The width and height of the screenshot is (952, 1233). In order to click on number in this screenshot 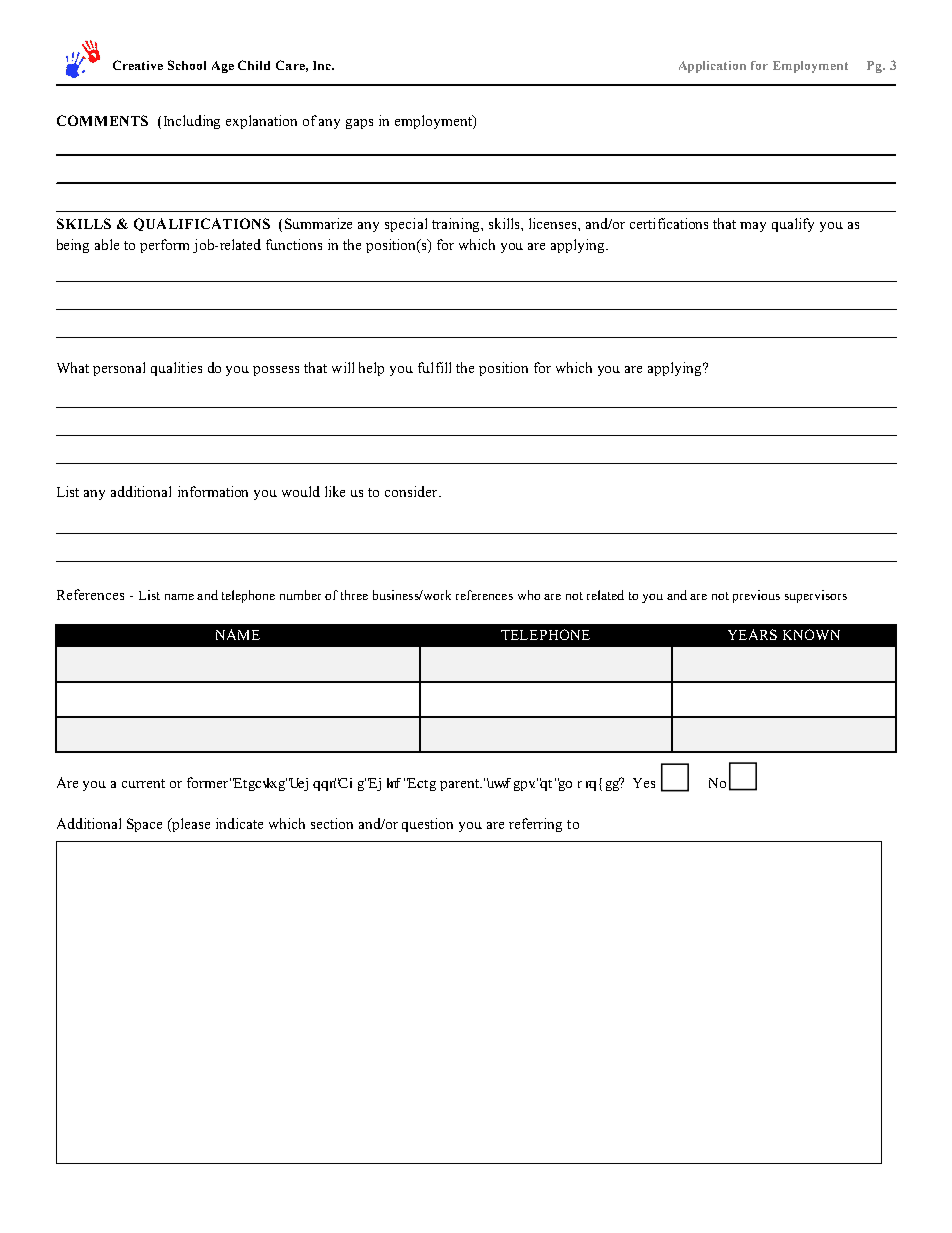, I will do `click(300, 595)`.
